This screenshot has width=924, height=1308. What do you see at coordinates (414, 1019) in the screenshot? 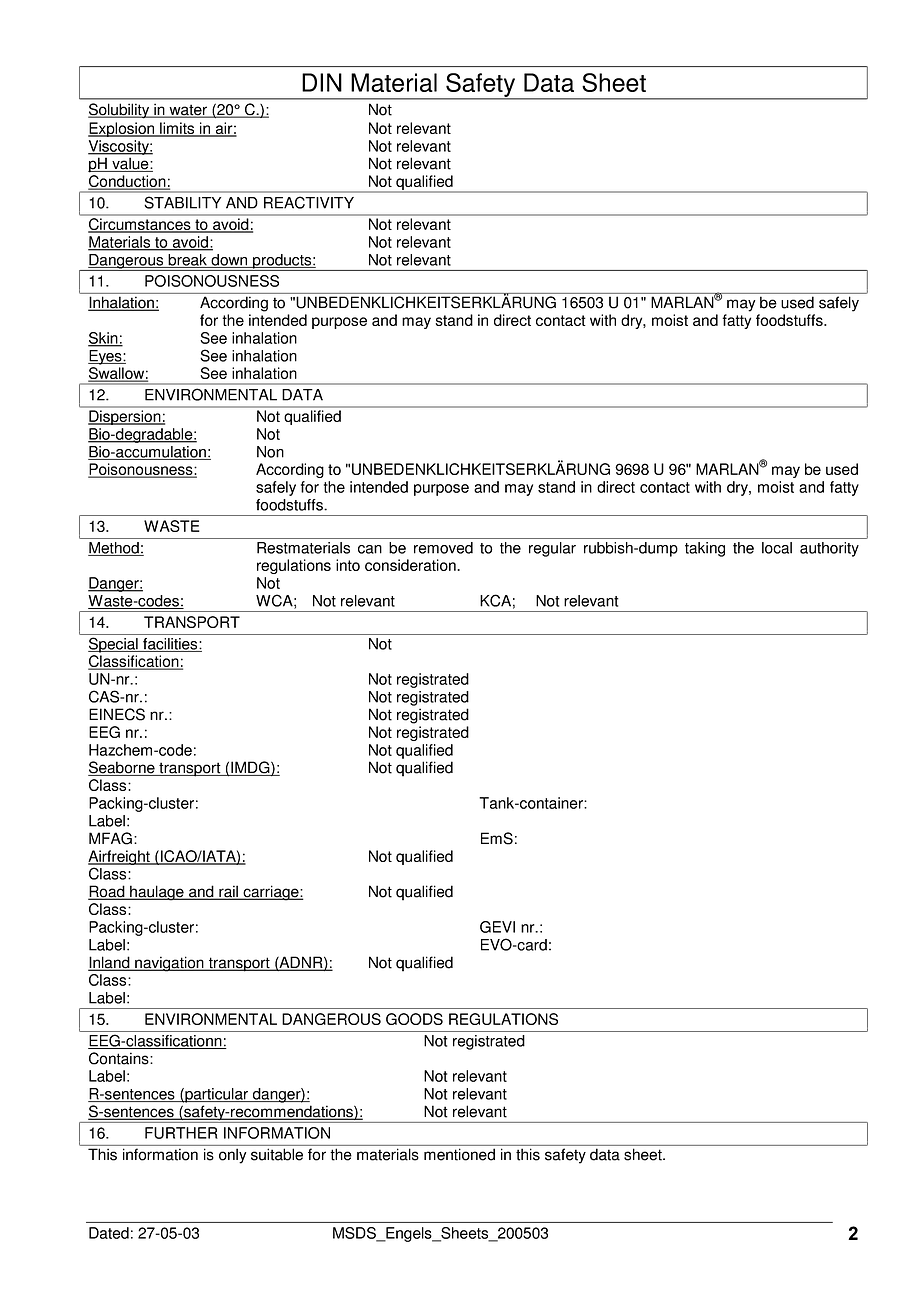
I see `GOODS` at bounding box center [414, 1019].
